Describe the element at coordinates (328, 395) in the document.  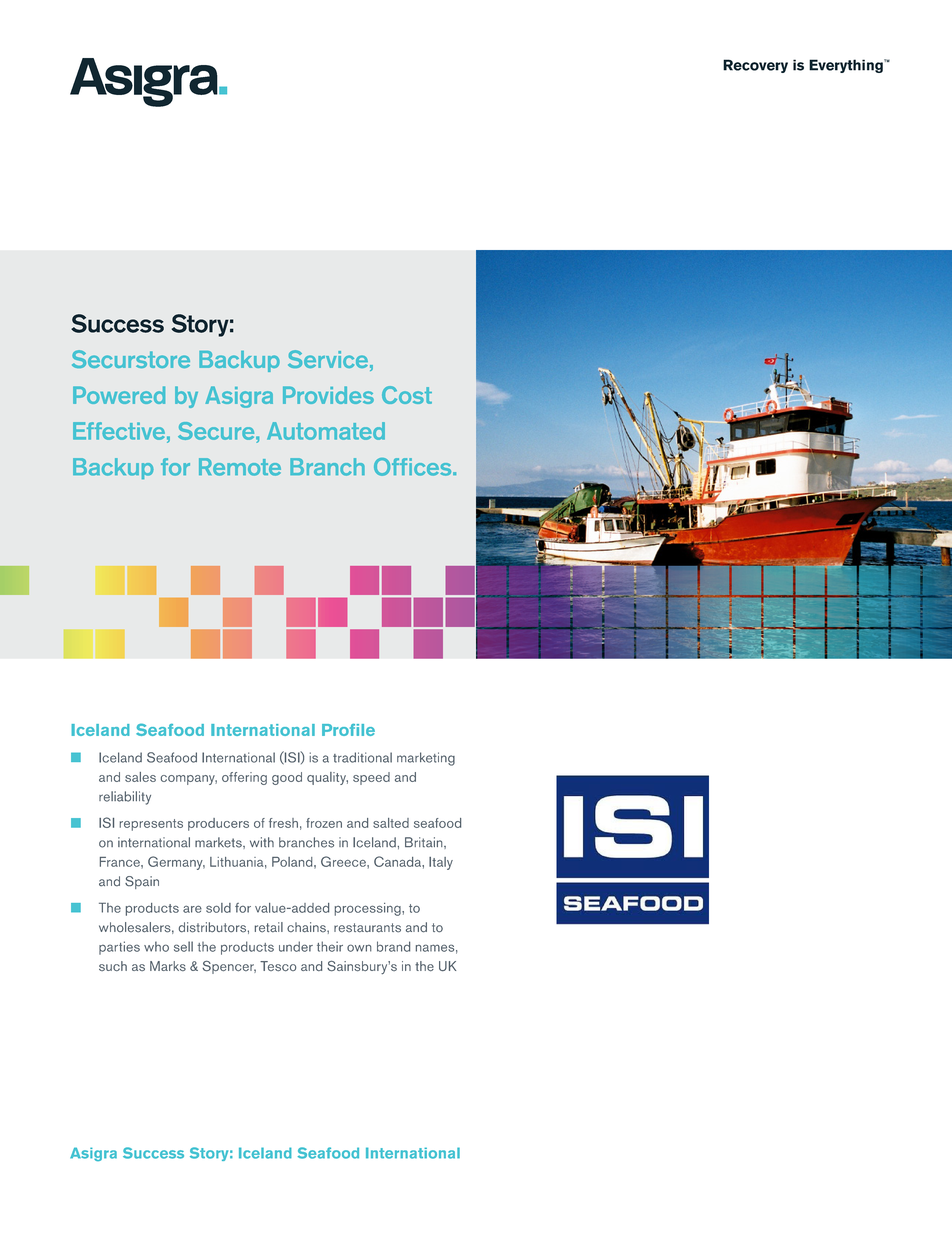
I see `Provides` at that location.
